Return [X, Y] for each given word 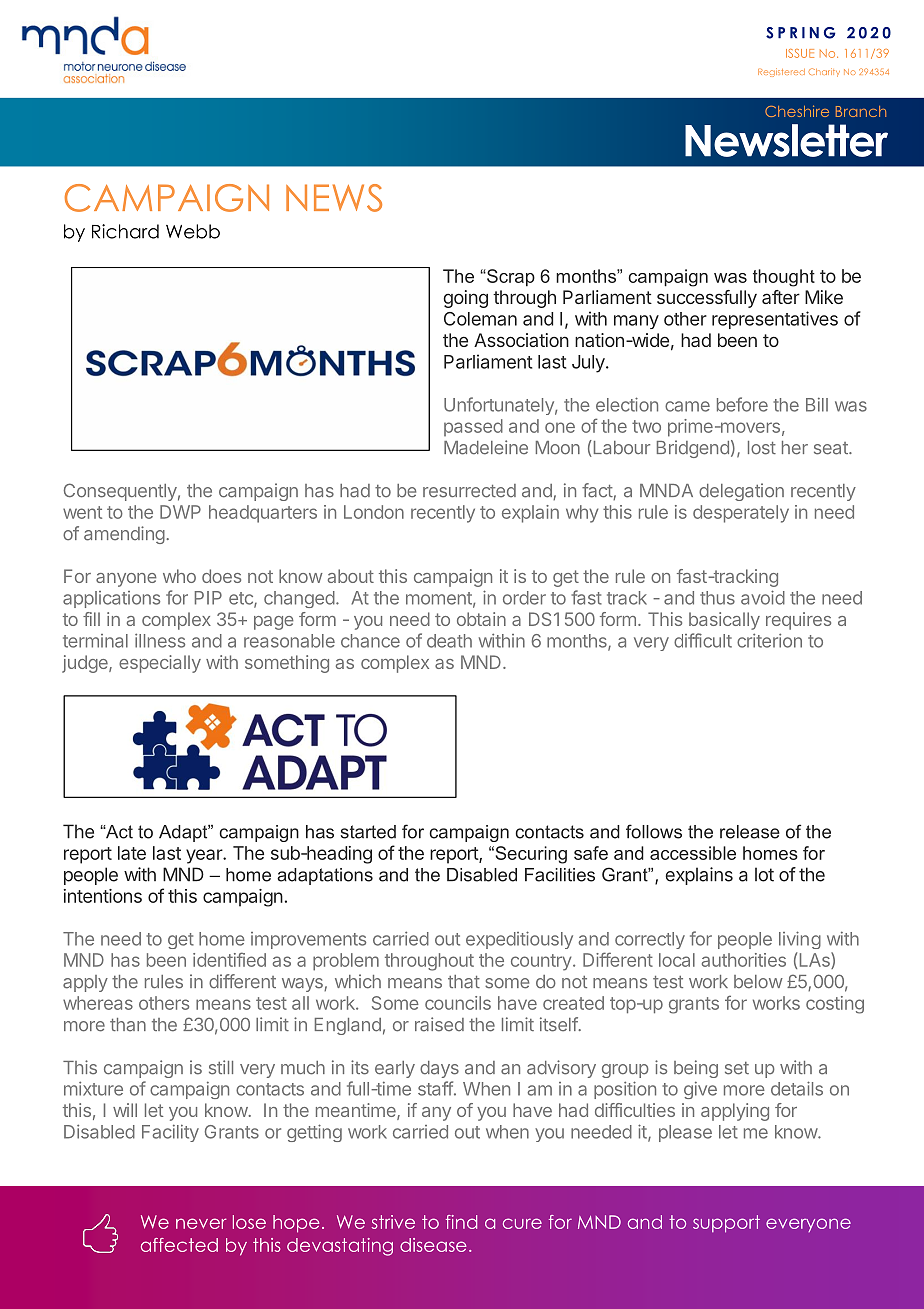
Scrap [510, 278]
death [449, 641]
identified [229, 959]
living [800, 940]
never [201, 1223]
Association [521, 340]
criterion [769, 640]
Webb [193, 231]
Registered [781, 72]
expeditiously [519, 940]
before [742, 404]
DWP [180, 512]
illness [160, 640]
